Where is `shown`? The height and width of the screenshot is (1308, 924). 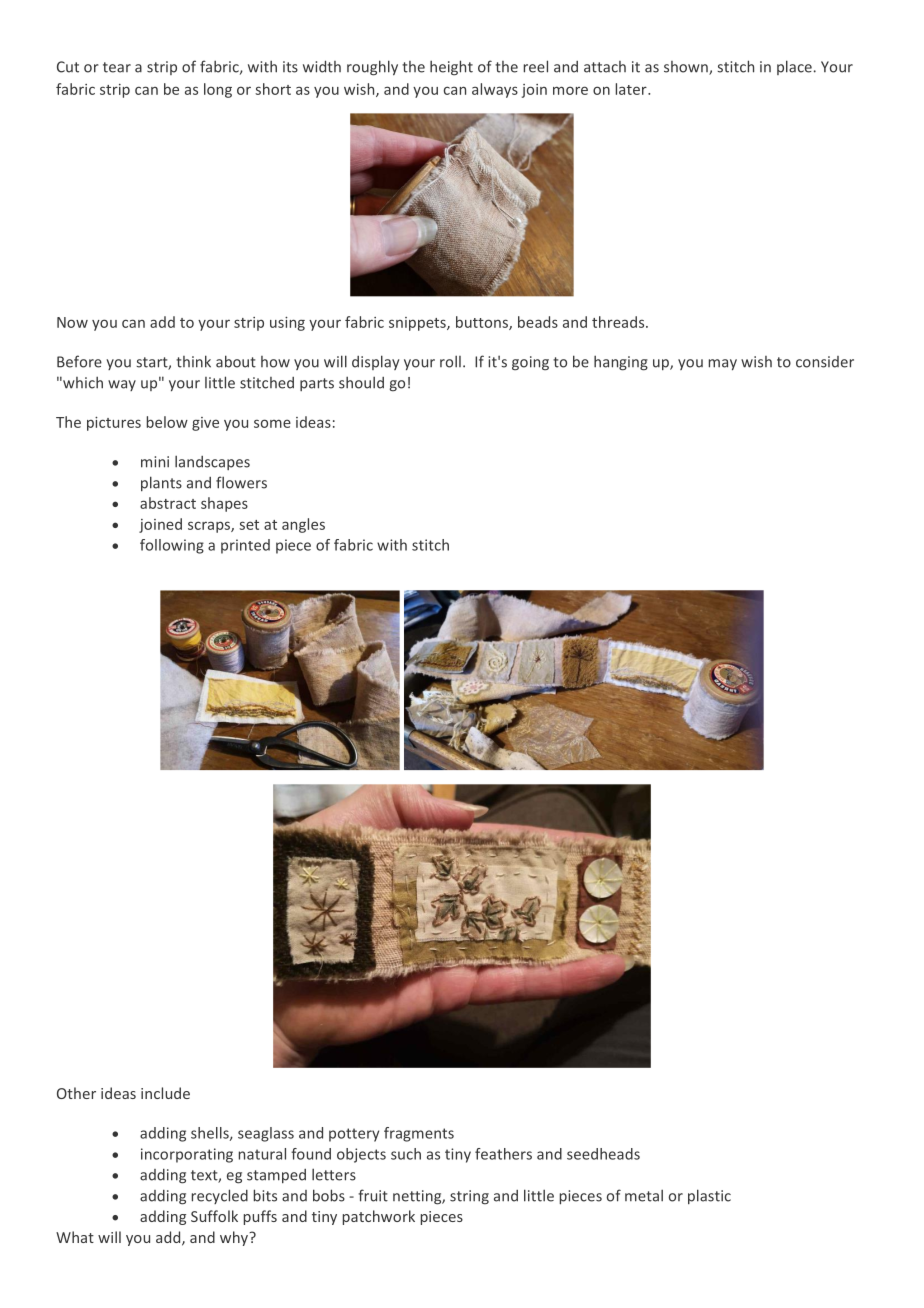 shown is located at coordinates (687, 68).
